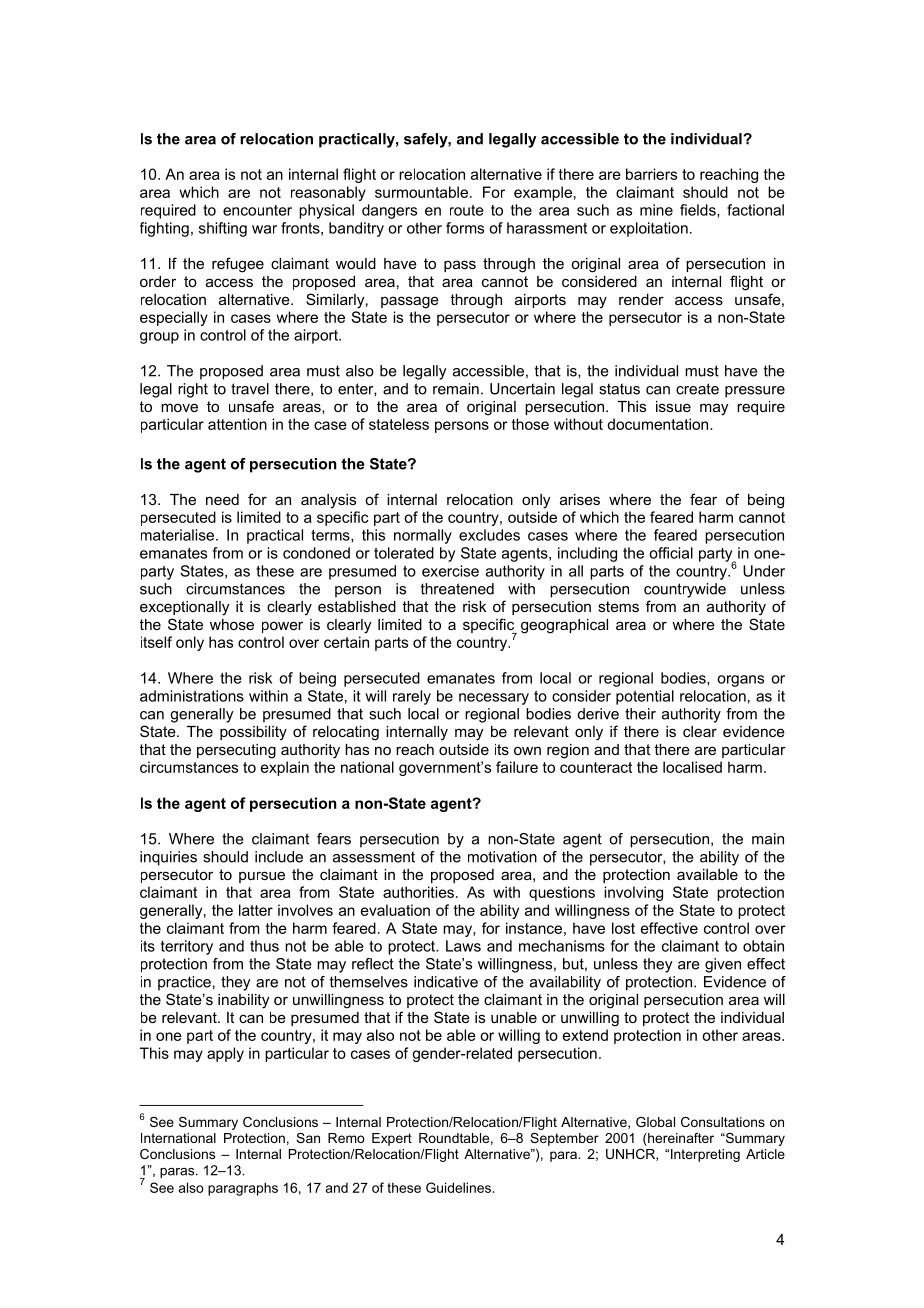  Describe the element at coordinates (699, 211) in the screenshot. I see `fields` at that location.
